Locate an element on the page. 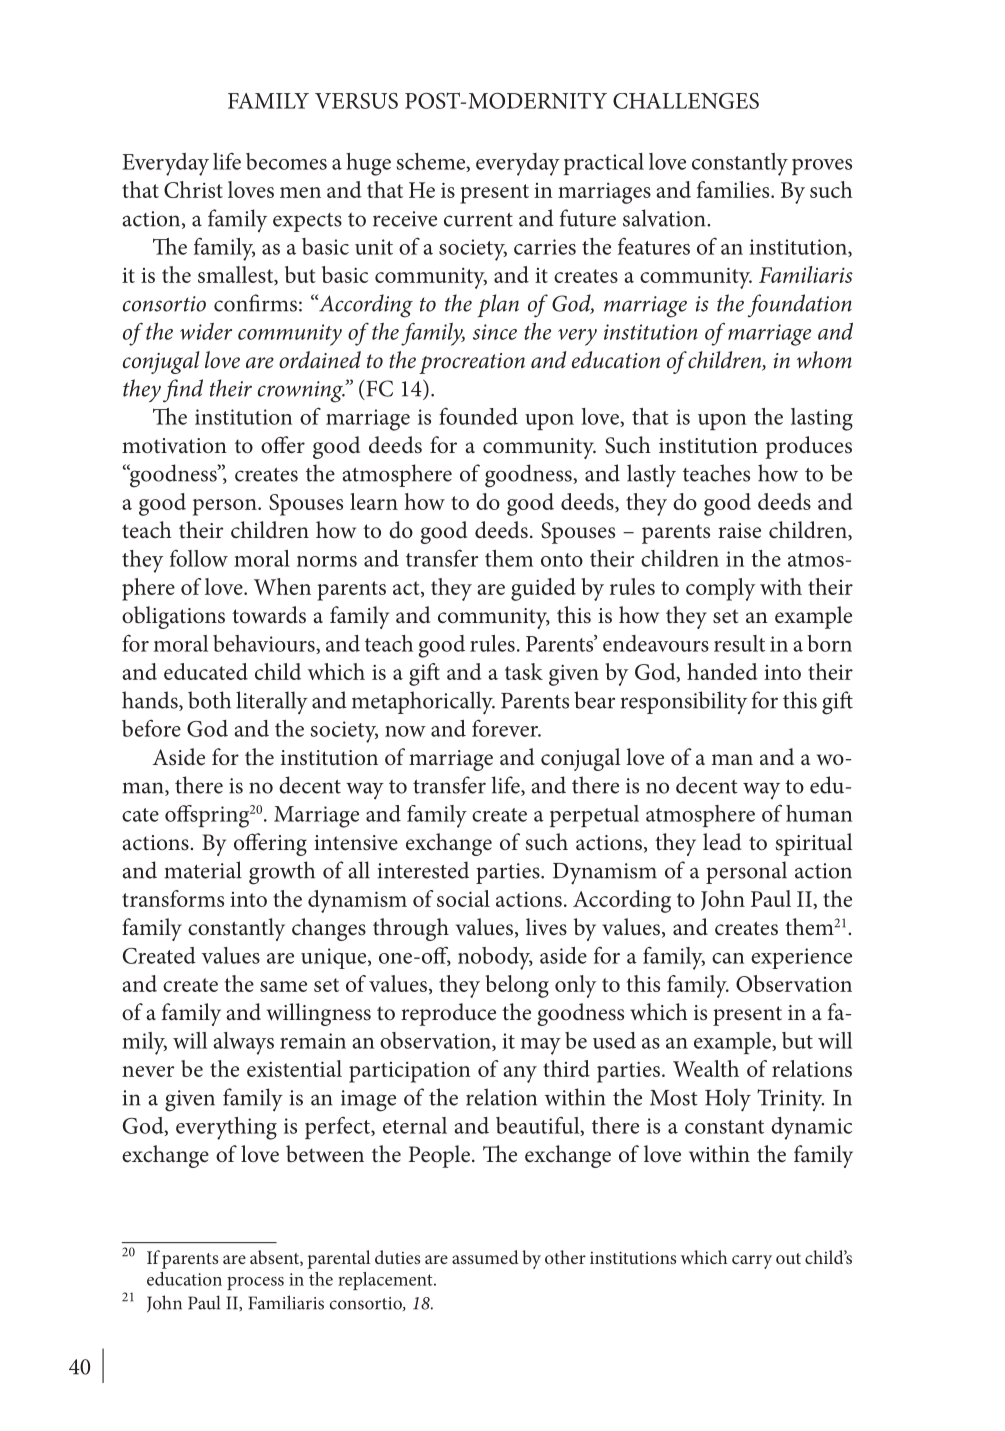 This image has height=1431, width=1005. current is located at coordinates (478, 220).
